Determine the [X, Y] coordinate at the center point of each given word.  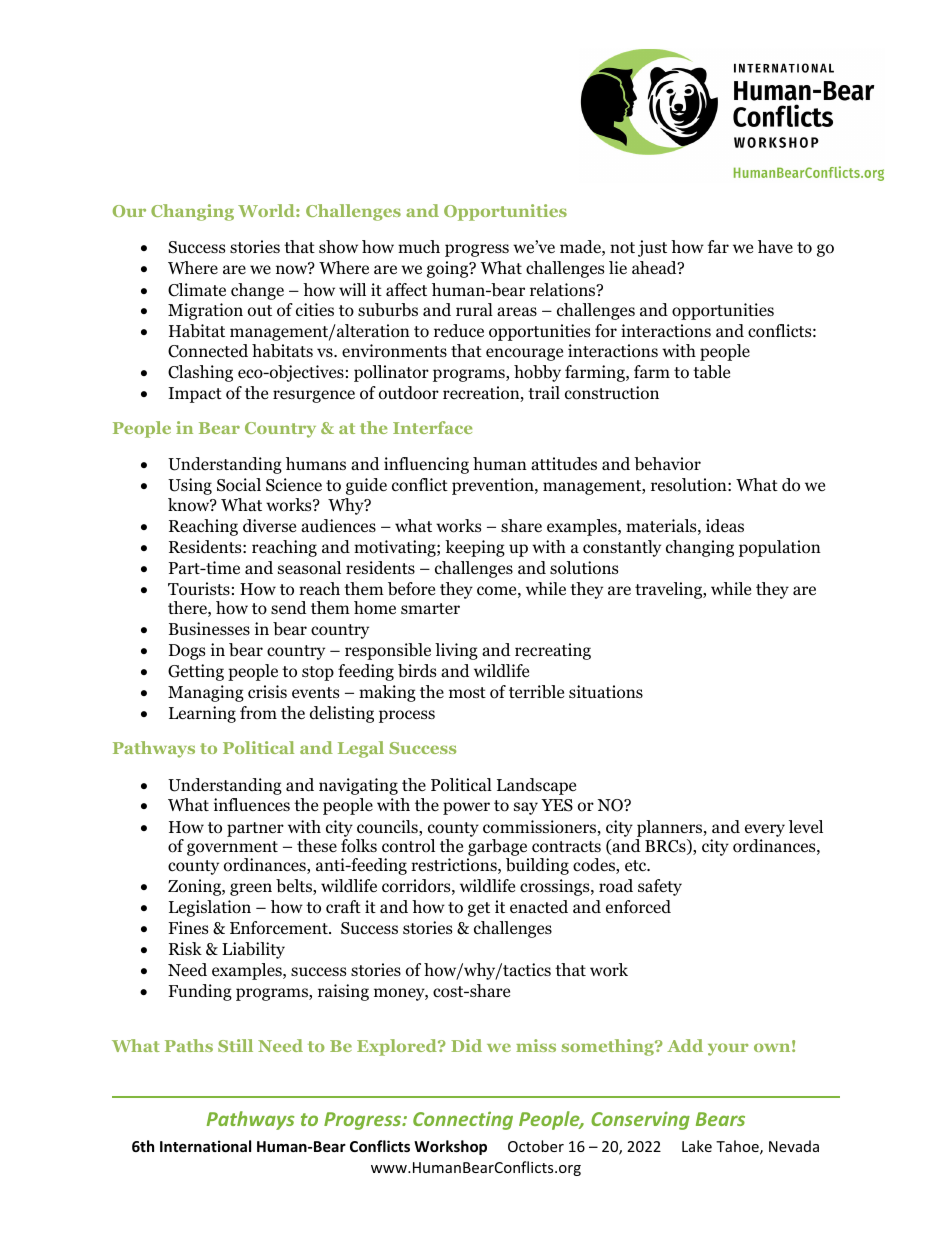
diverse [269, 526]
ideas [725, 526]
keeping [475, 548]
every [765, 830]
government [232, 850]
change [257, 291]
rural [474, 309]
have [775, 246]
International [205, 1146]
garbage [498, 849]
